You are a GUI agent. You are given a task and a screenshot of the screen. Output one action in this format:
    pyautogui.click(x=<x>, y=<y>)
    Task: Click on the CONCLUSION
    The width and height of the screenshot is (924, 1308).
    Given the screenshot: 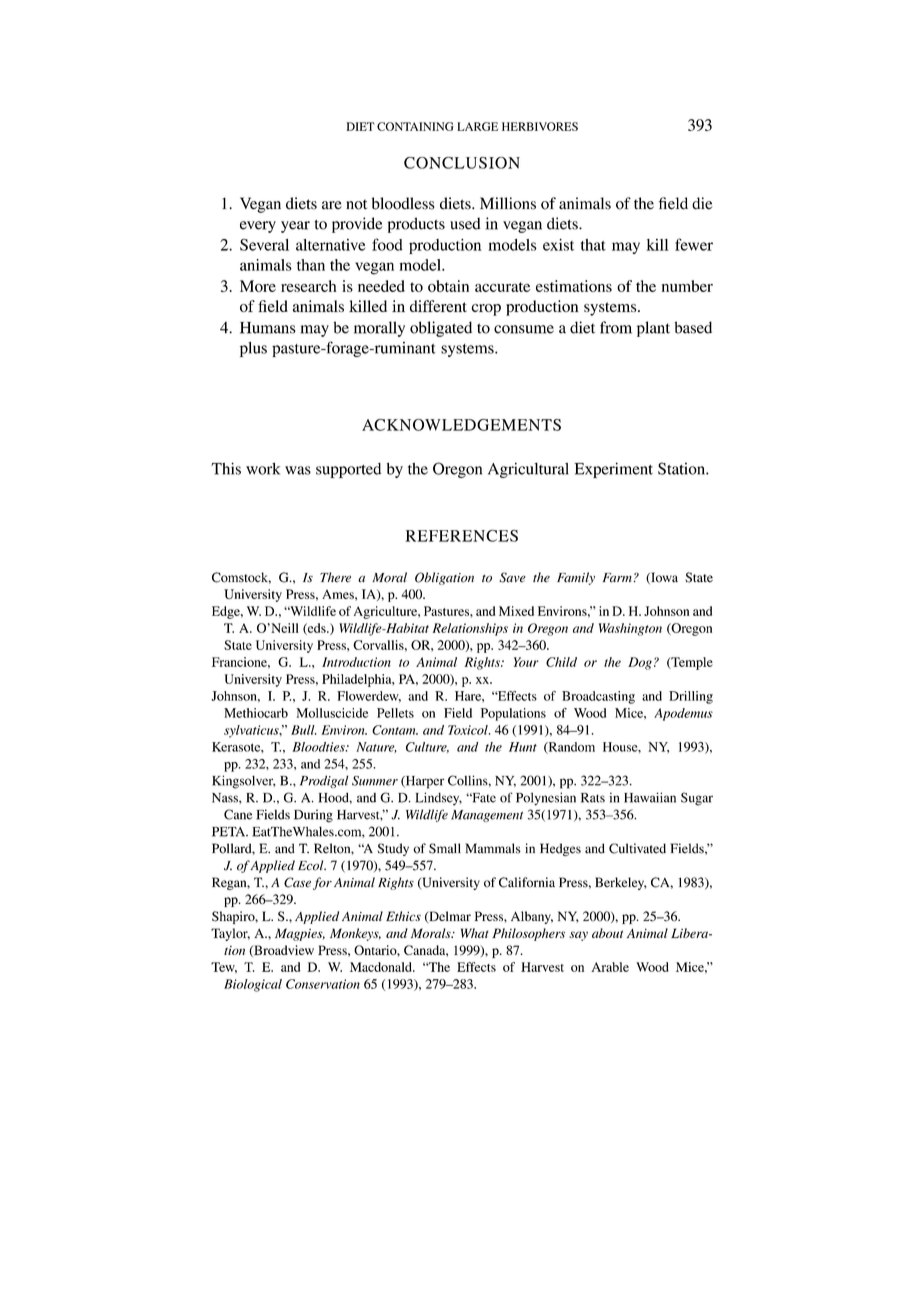 What is the action you would take?
    pyautogui.click(x=462, y=163)
